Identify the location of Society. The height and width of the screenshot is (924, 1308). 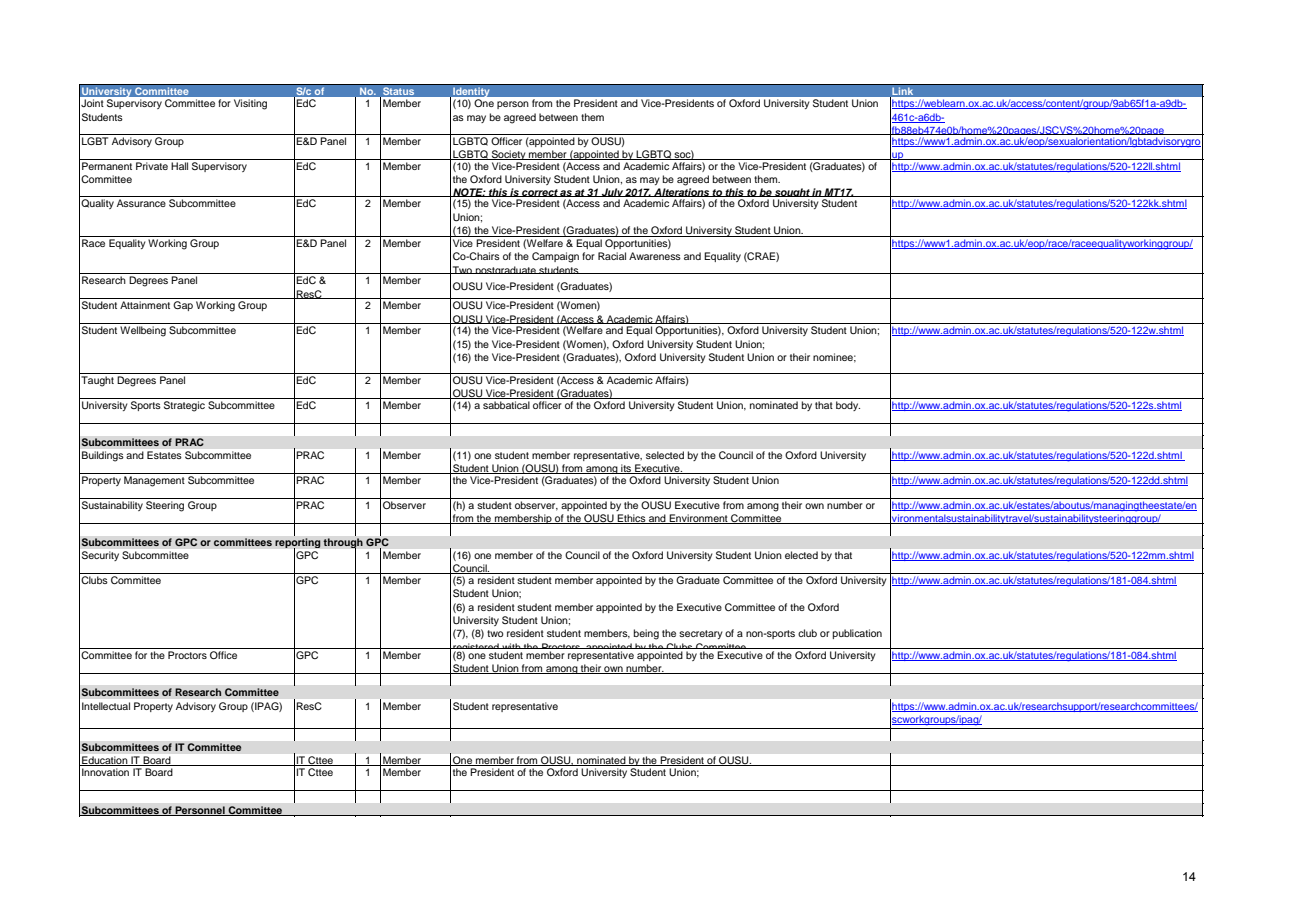
(508, 156).
